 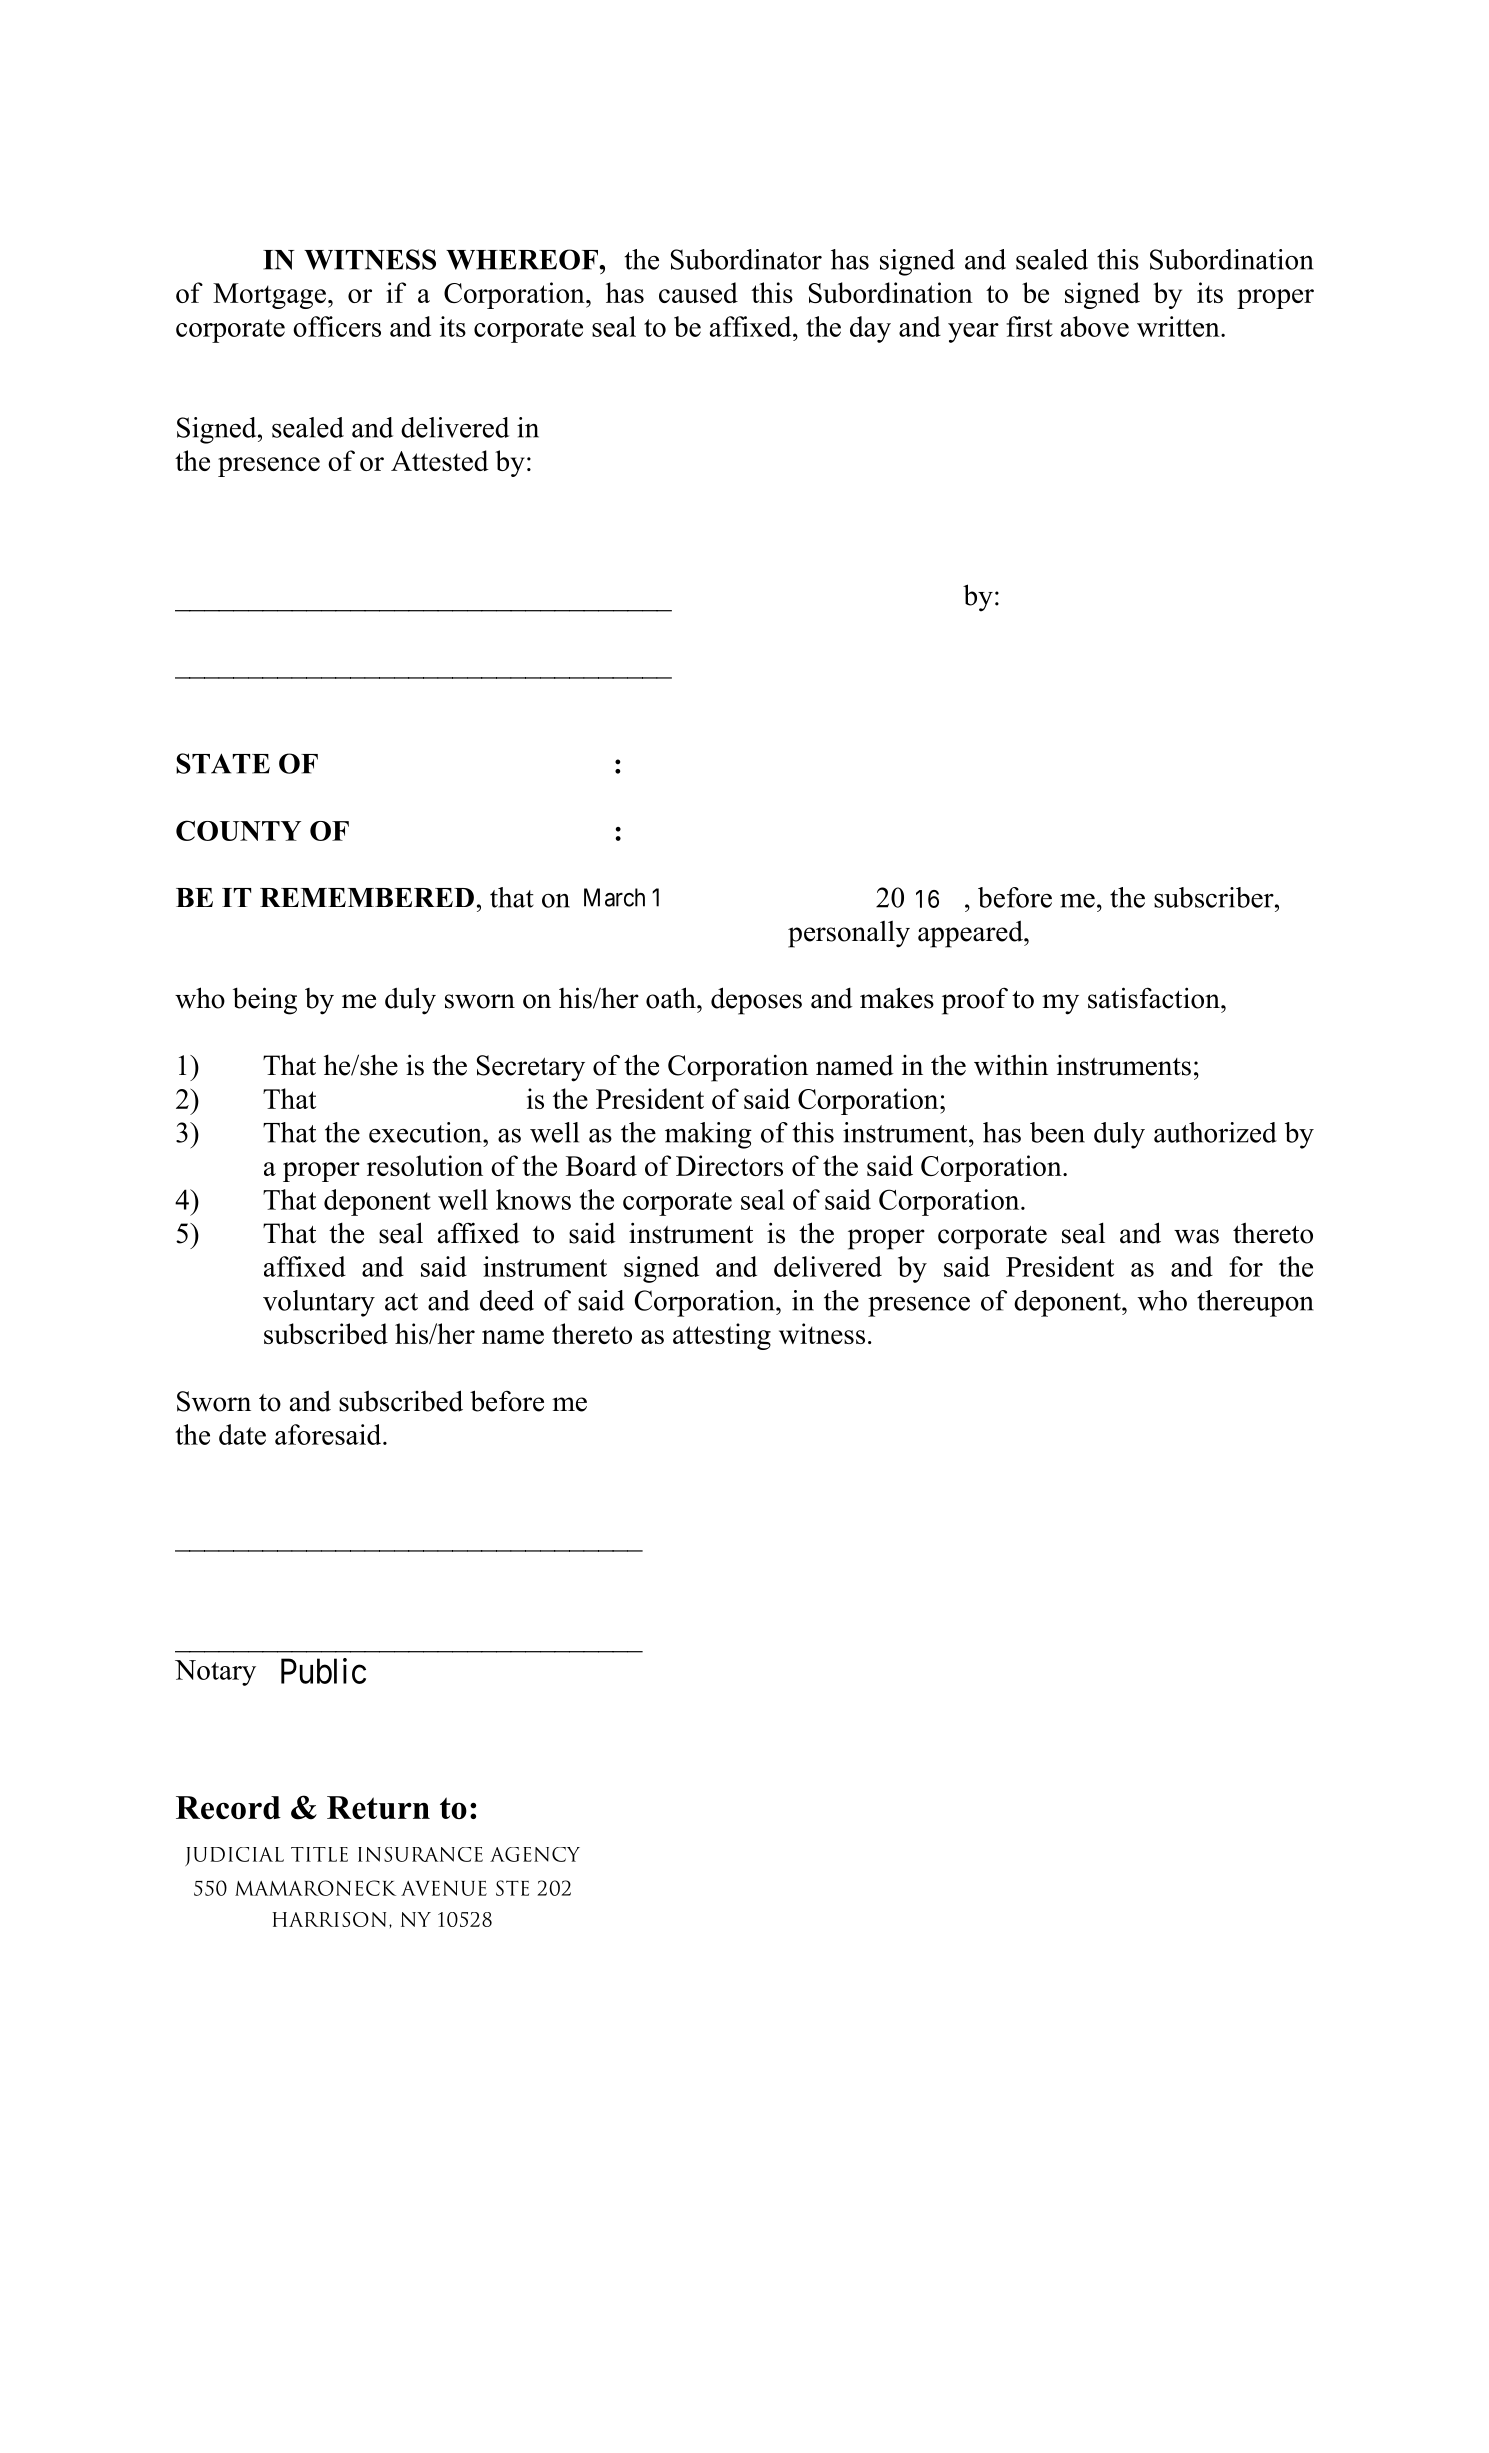 I want to click on appeared, so click(x=971, y=934).
